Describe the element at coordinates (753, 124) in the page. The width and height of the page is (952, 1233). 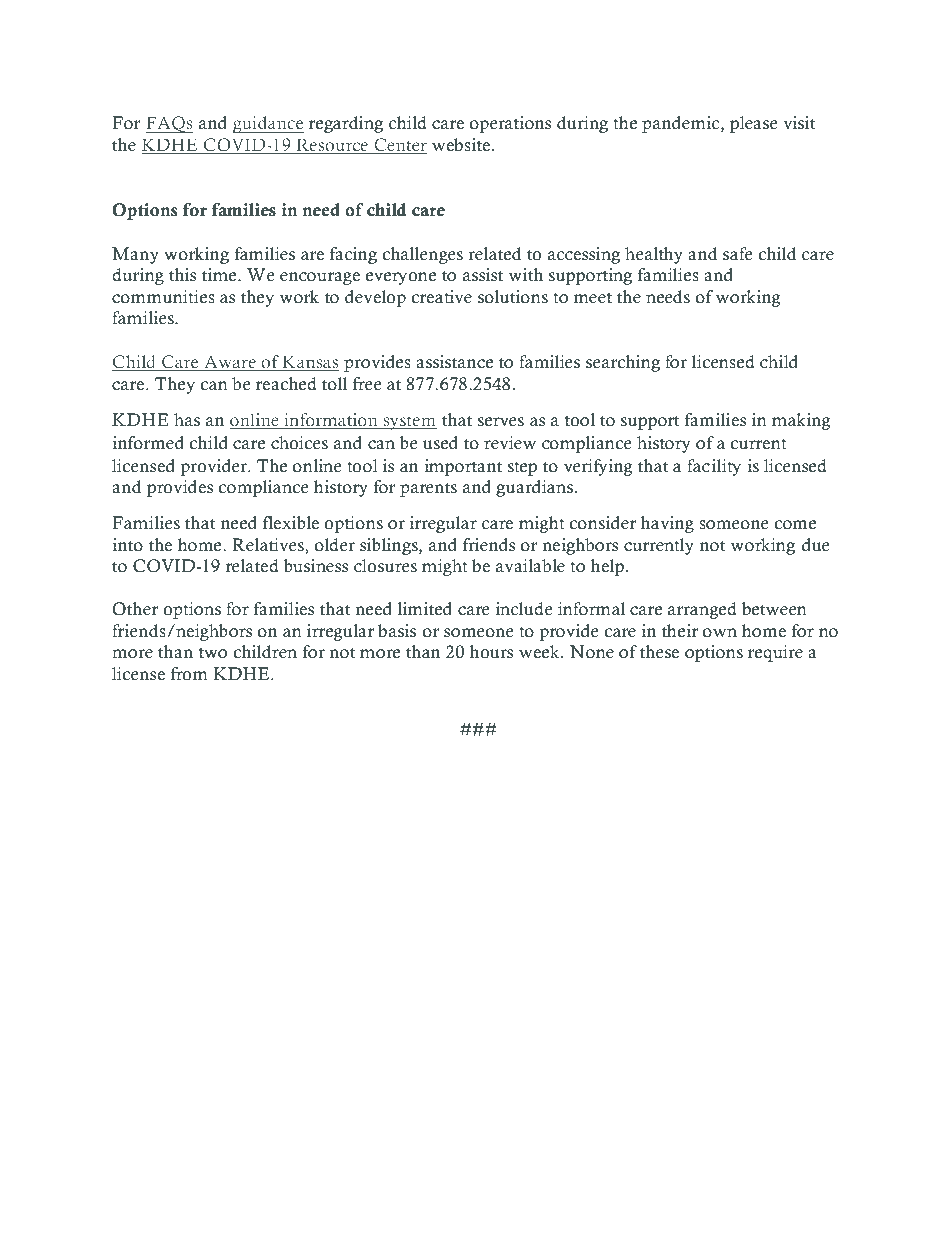
I see `please` at that location.
